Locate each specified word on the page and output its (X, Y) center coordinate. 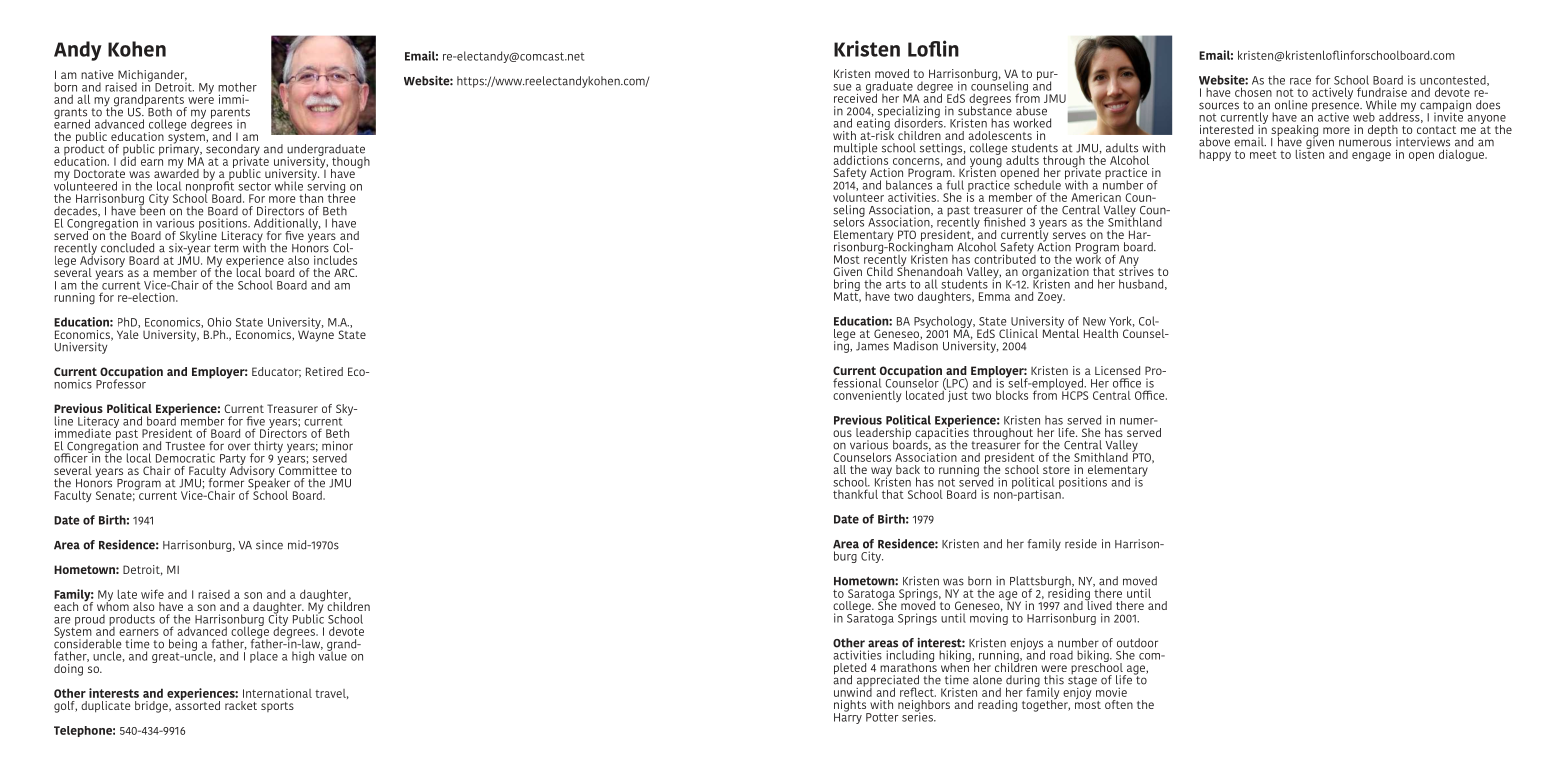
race (1300, 81)
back (908, 469)
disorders (919, 122)
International (277, 693)
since (269, 545)
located (926, 394)
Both (160, 112)
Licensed (1117, 370)
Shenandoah (929, 270)
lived (1098, 604)
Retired (324, 371)
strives (1136, 270)
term (226, 248)
